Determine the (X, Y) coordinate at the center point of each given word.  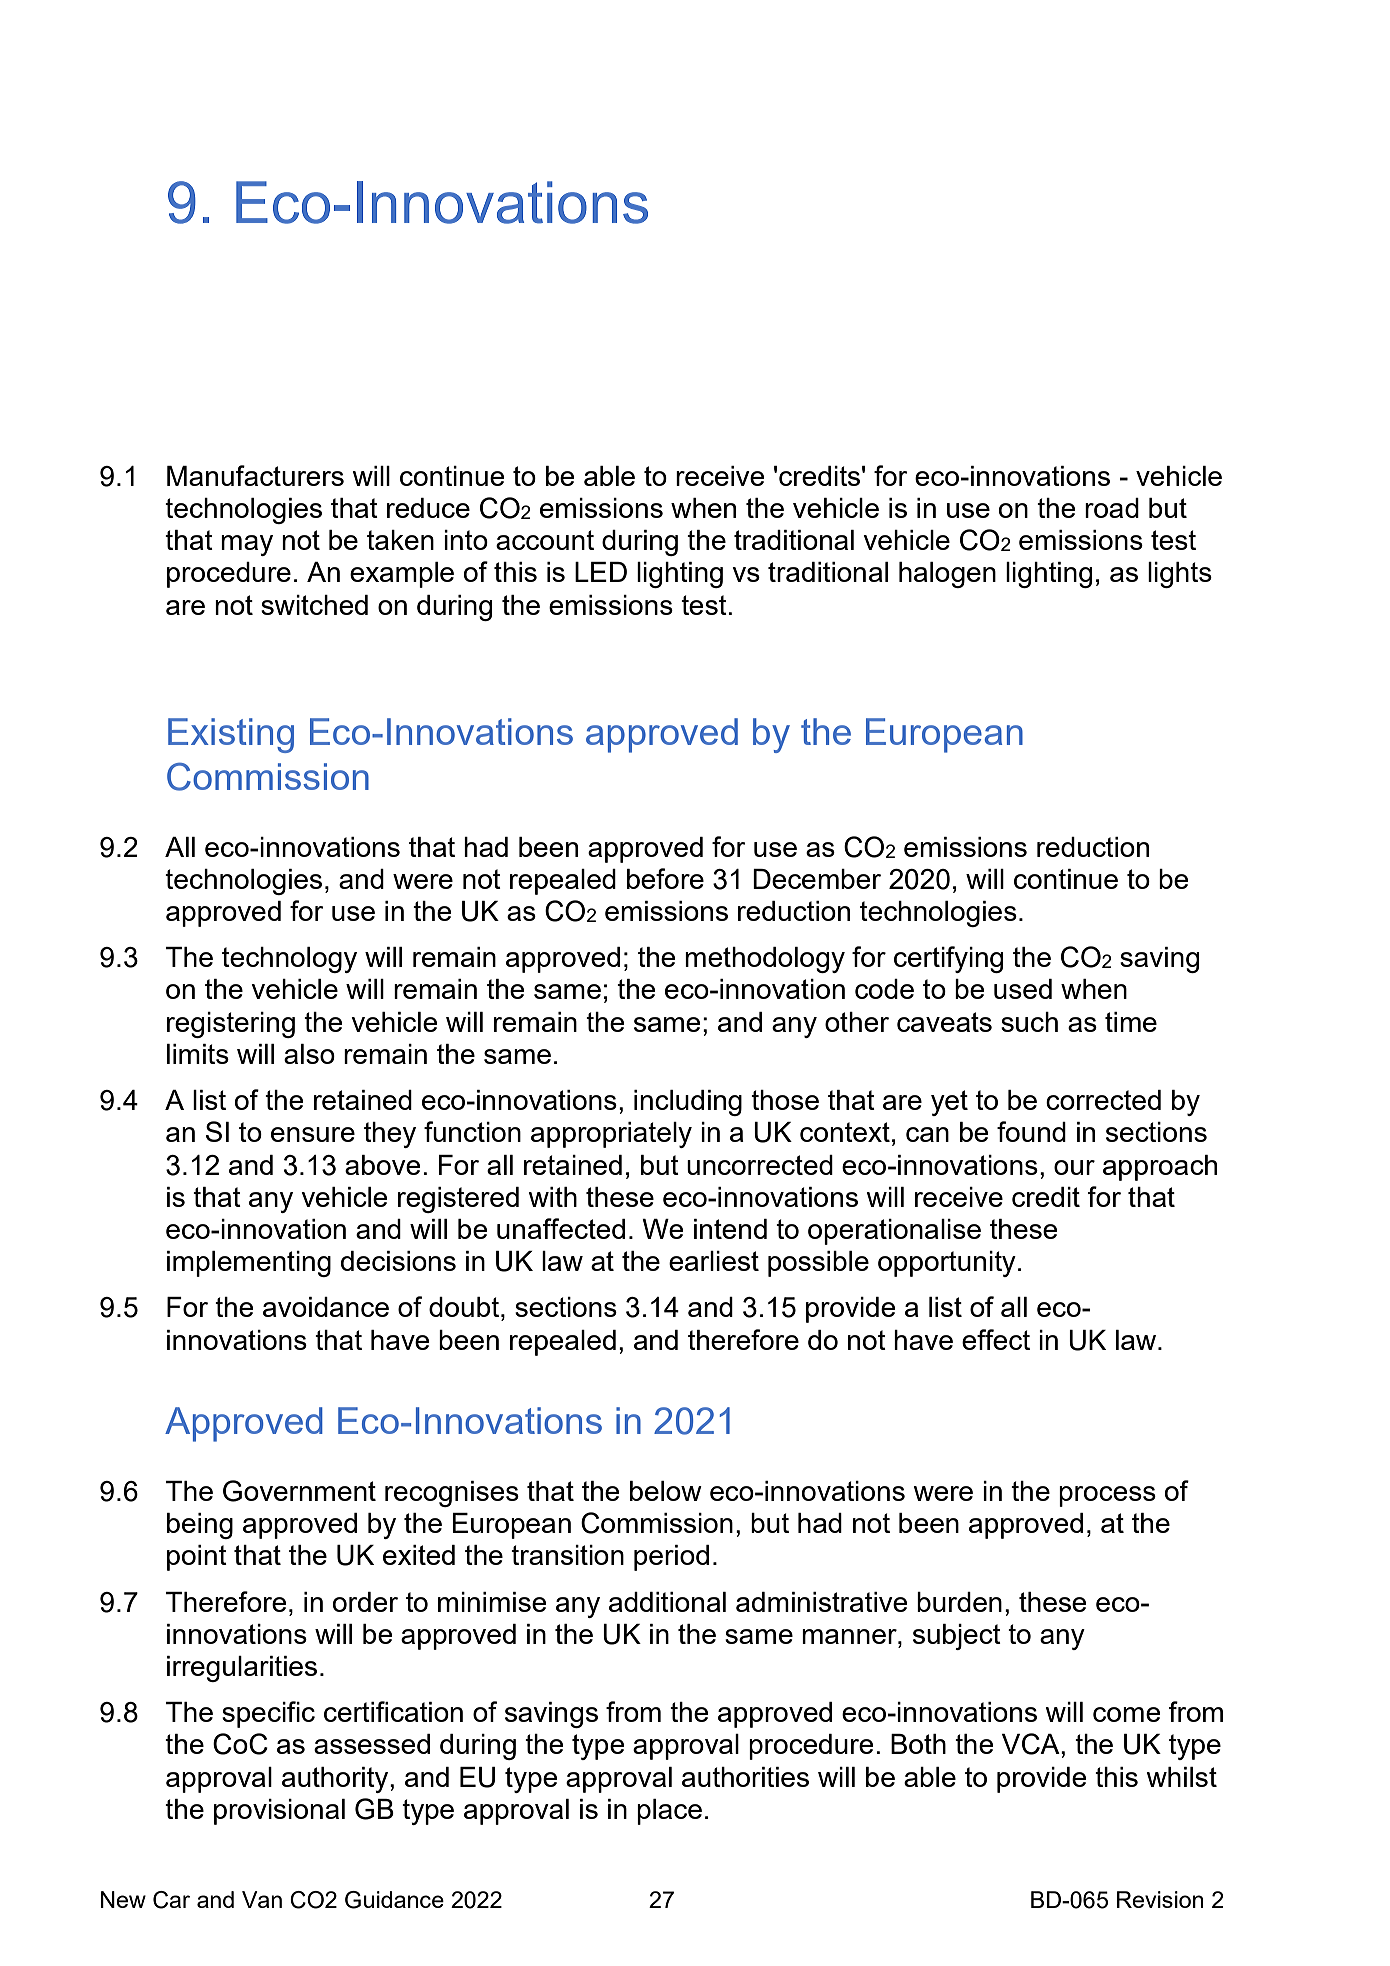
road (1112, 508)
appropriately (611, 1135)
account (545, 540)
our (1074, 1167)
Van (262, 1899)
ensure (313, 1134)
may (247, 545)
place (669, 1812)
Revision (1160, 1899)
